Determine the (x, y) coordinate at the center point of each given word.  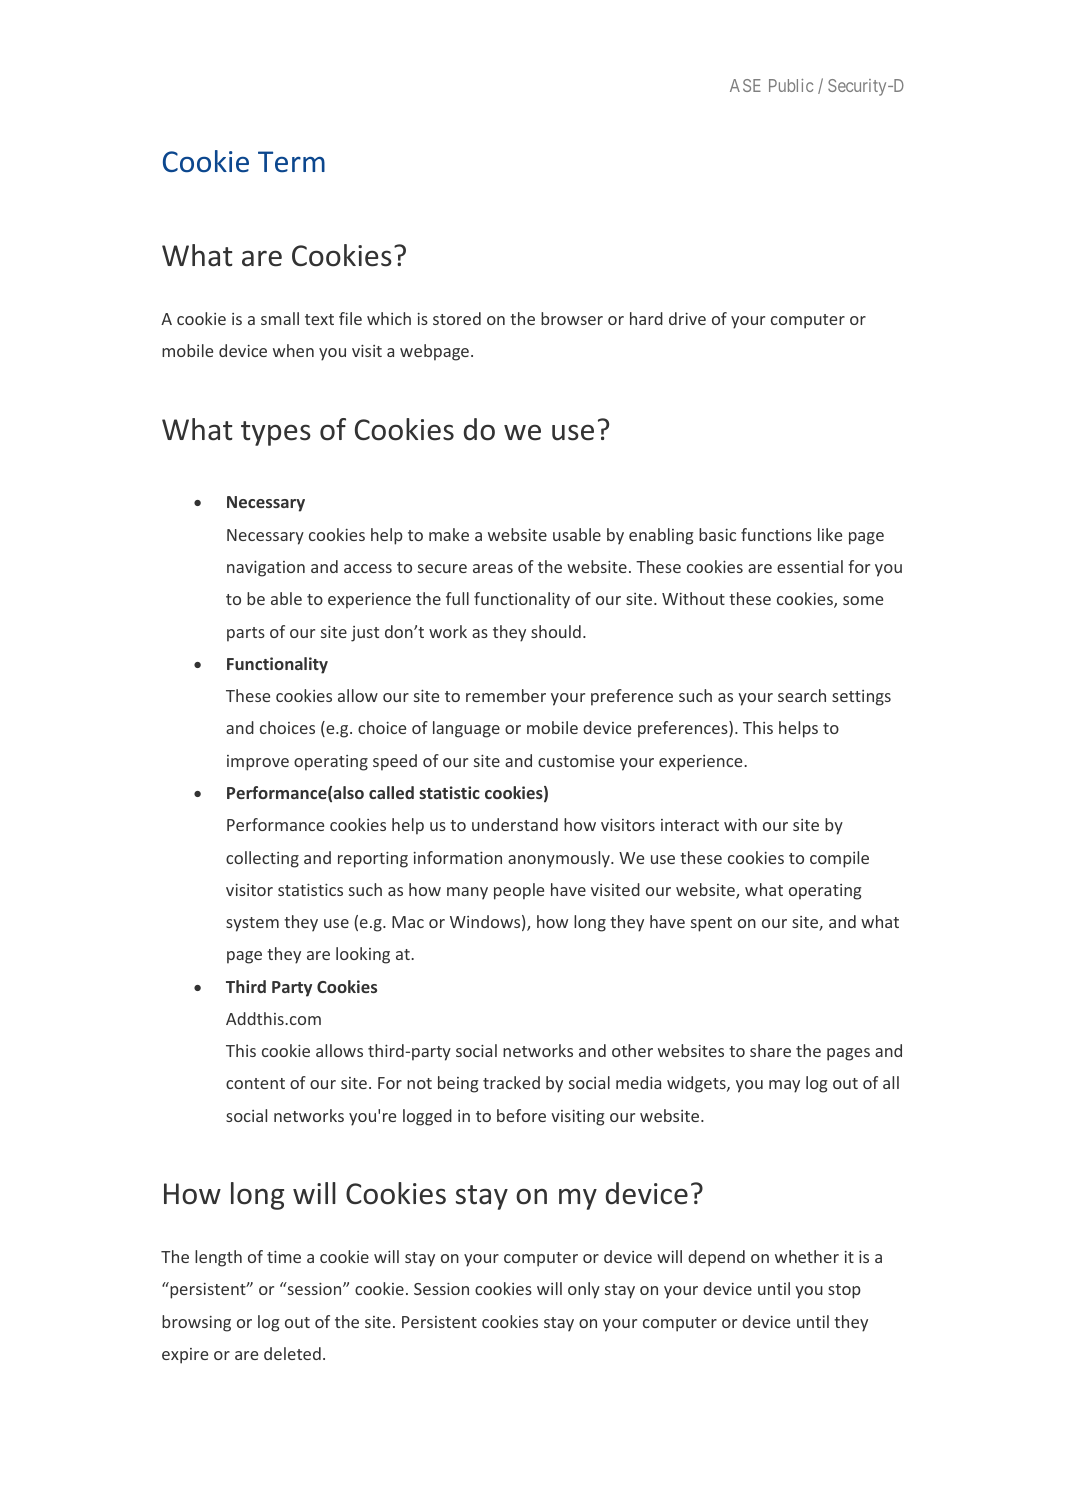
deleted (292, 1353)
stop (844, 1291)
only (584, 1290)
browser (572, 318)
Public (791, 85)
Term (291, 161)
